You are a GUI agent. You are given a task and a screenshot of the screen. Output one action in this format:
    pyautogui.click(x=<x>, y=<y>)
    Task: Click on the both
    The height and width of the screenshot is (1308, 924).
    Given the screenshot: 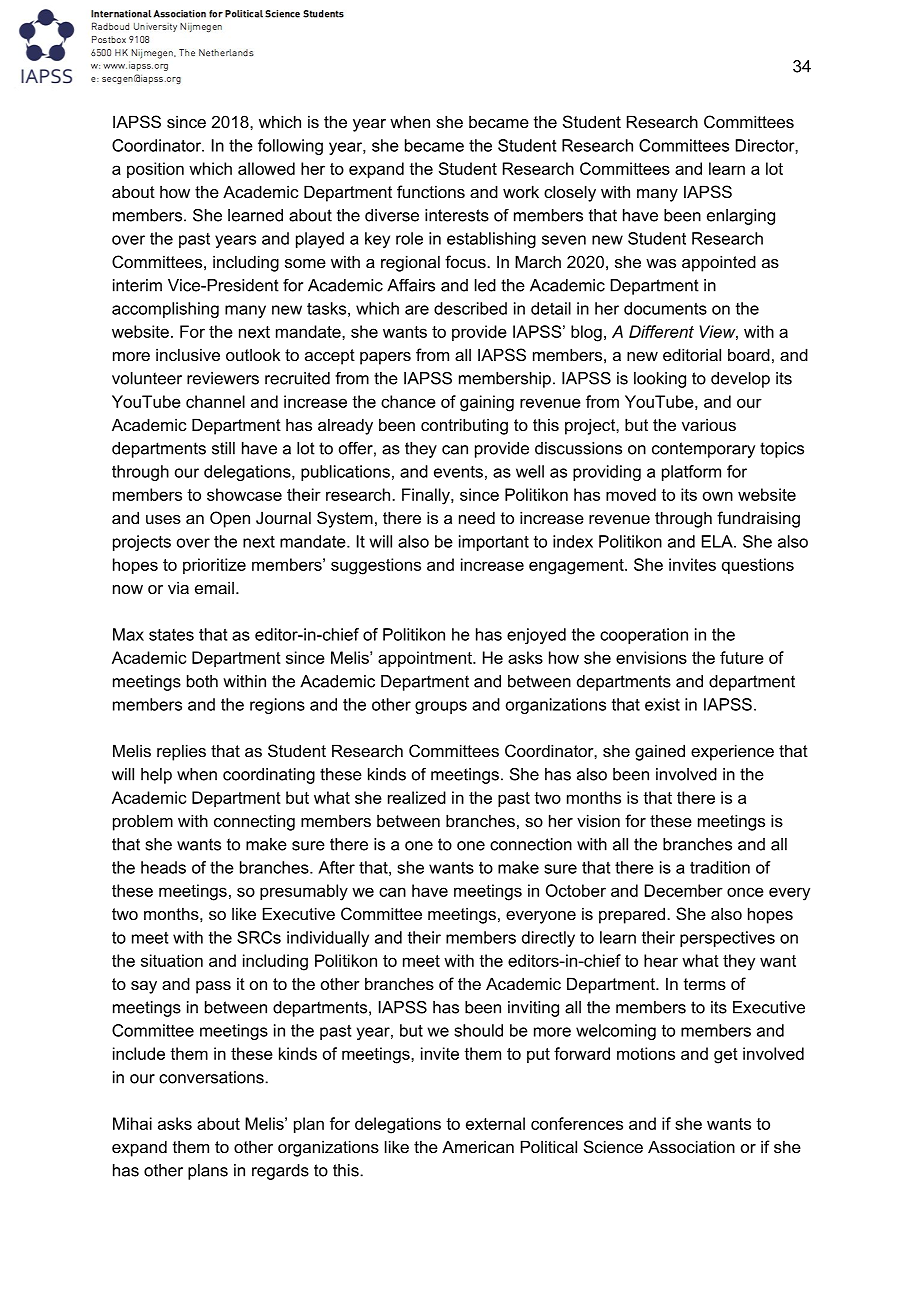 What is the action you would take?
    pyautogui.click(x=202, y=681)
